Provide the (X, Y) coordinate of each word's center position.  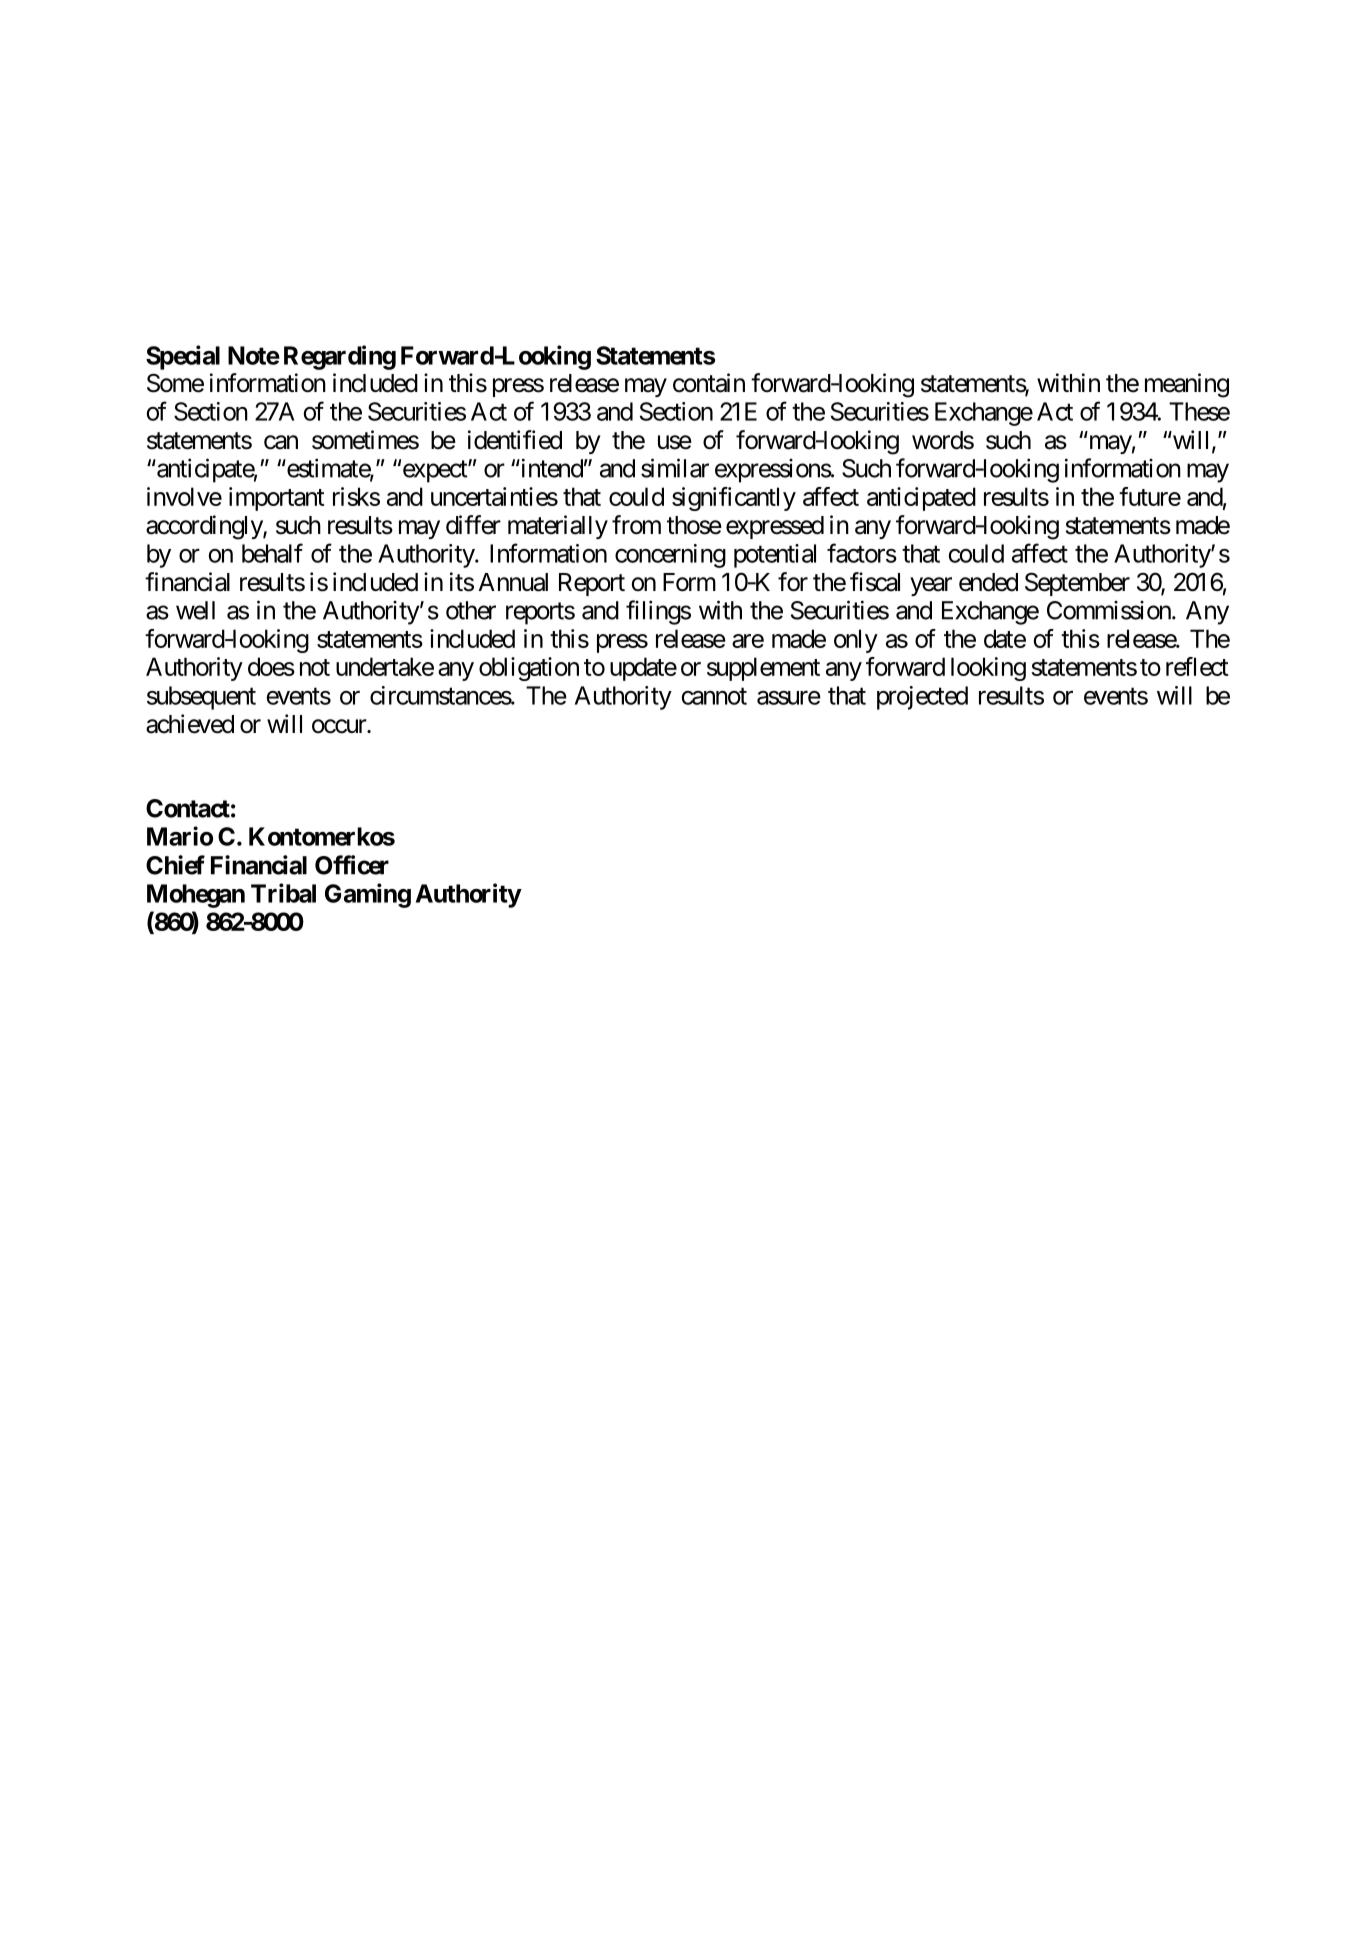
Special (183, 357)
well (195, 610)
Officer (352, 865)
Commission (1109, 610)
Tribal (283, 893)
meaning (1187, 385)
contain (709, 383)
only (856, 641)
